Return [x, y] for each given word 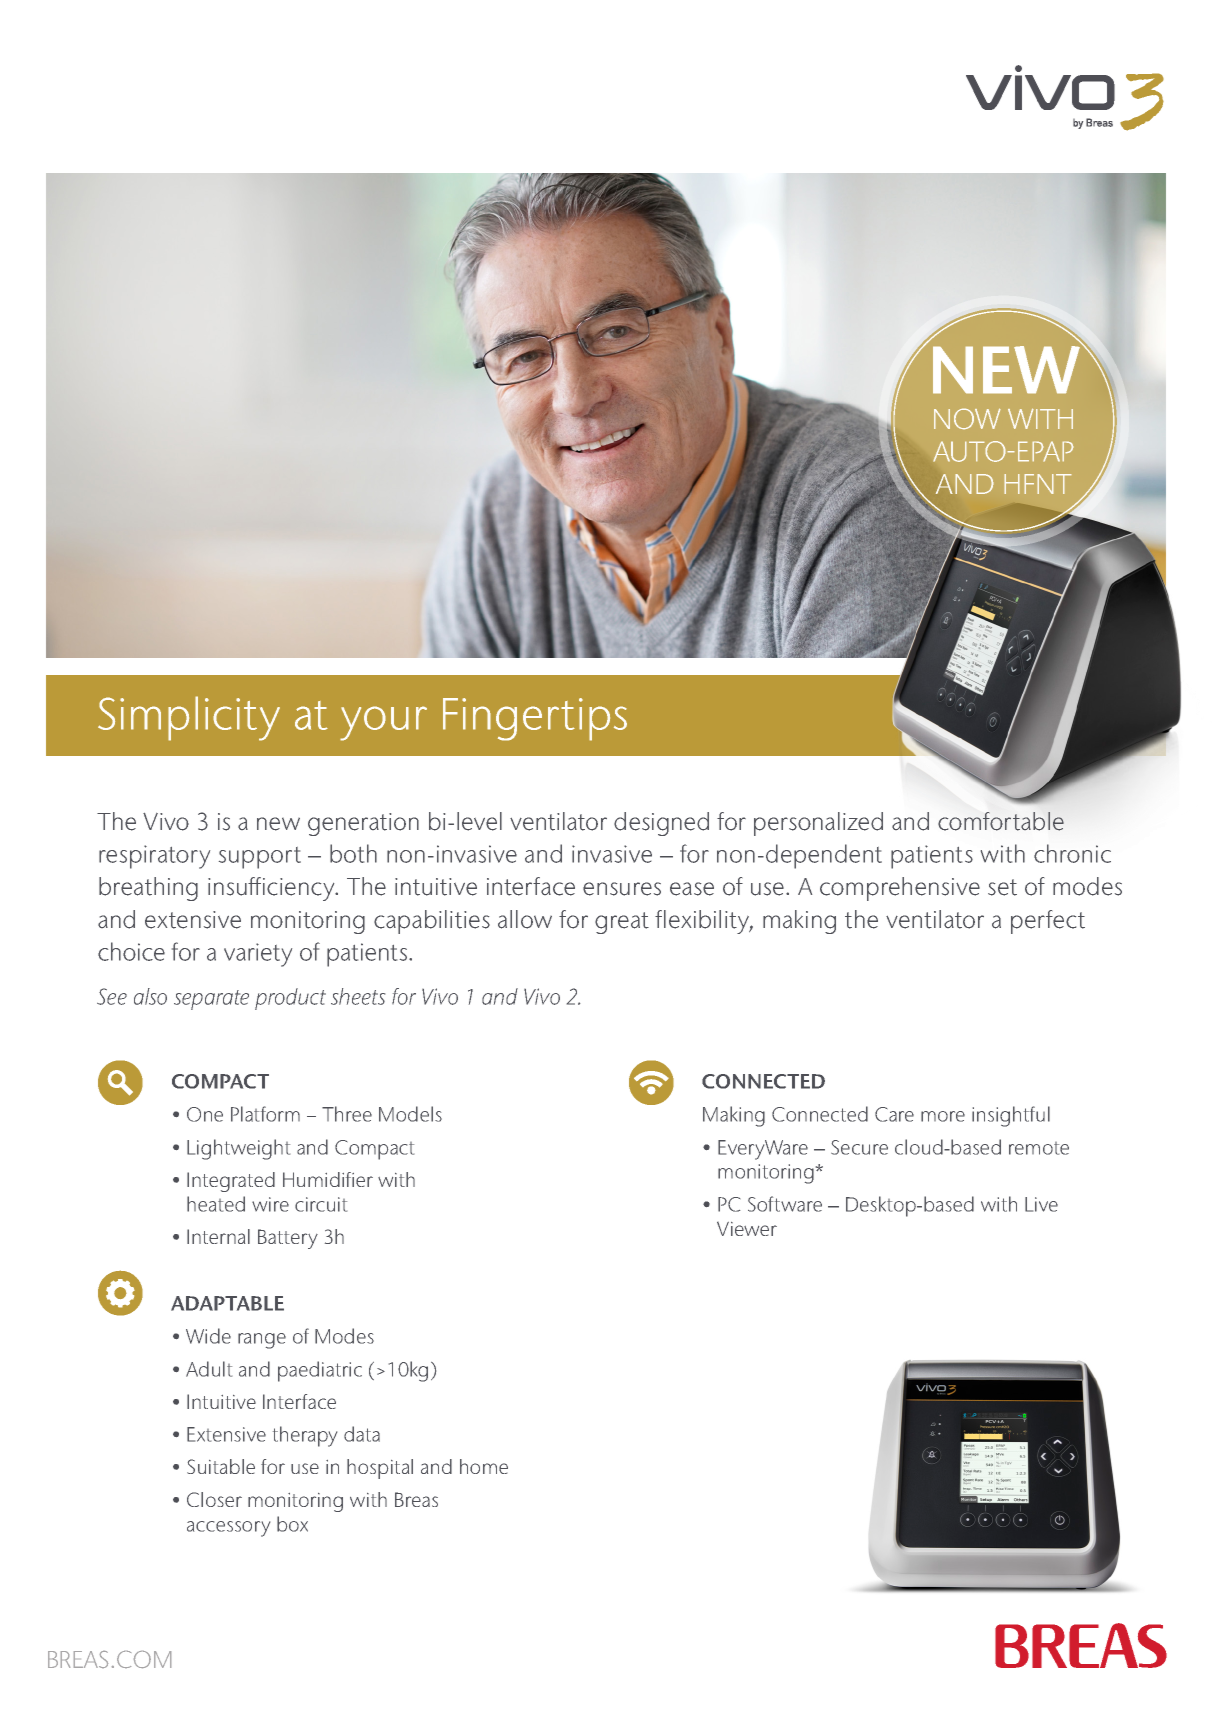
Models [410, 1114]
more [943, 1116]
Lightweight [238, 1149]
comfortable [1001, 821]
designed [661, 824]
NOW [967, 419]
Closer [214, 1499]
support [260, 858]
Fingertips [535, 719]
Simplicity [189, 718]
